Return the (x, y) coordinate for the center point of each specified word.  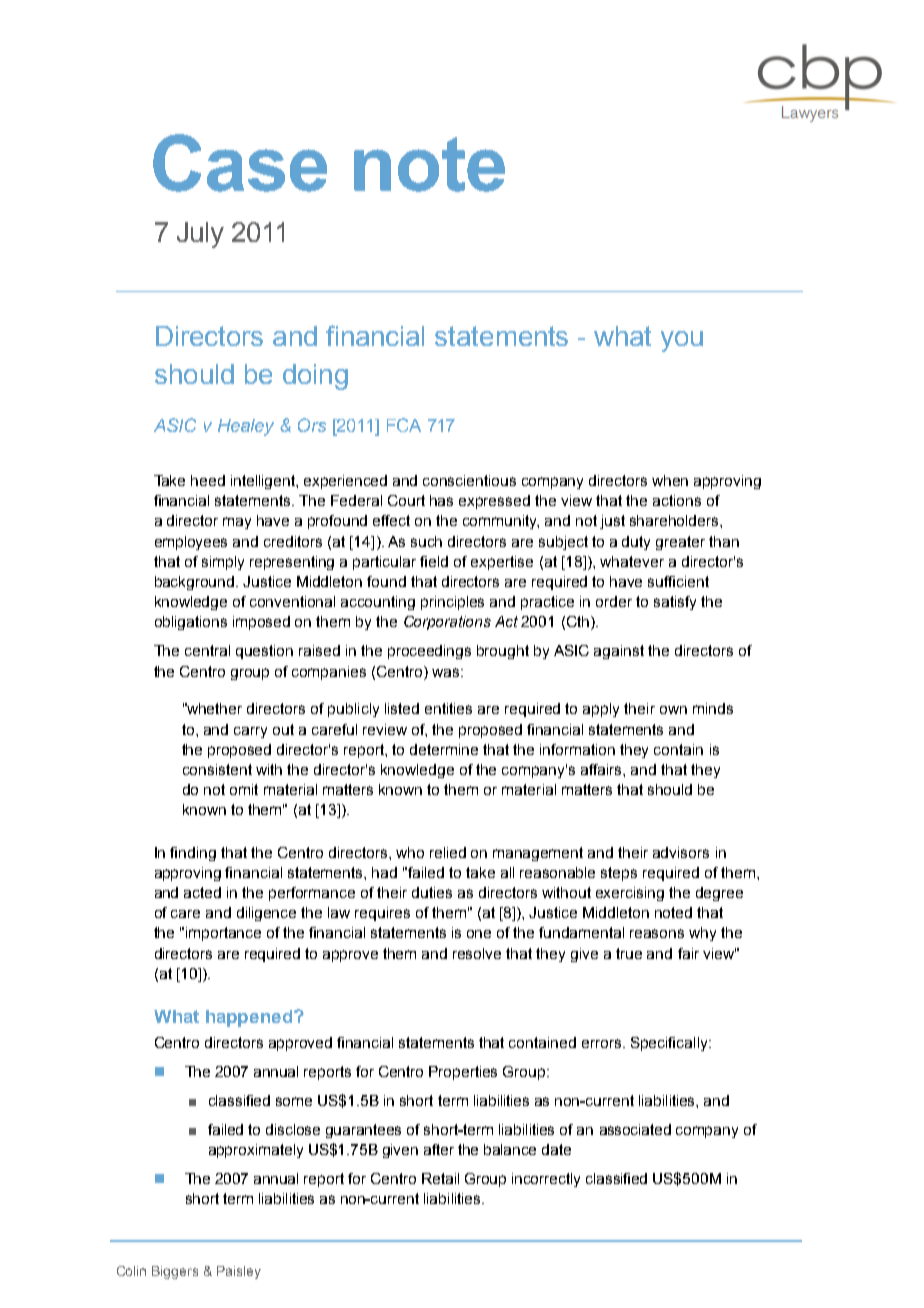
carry (250, 732)
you (682, 341)
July (200, 235)
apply (601, 710)
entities (448, 708)
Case (240, 163)
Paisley (239, 1272)
